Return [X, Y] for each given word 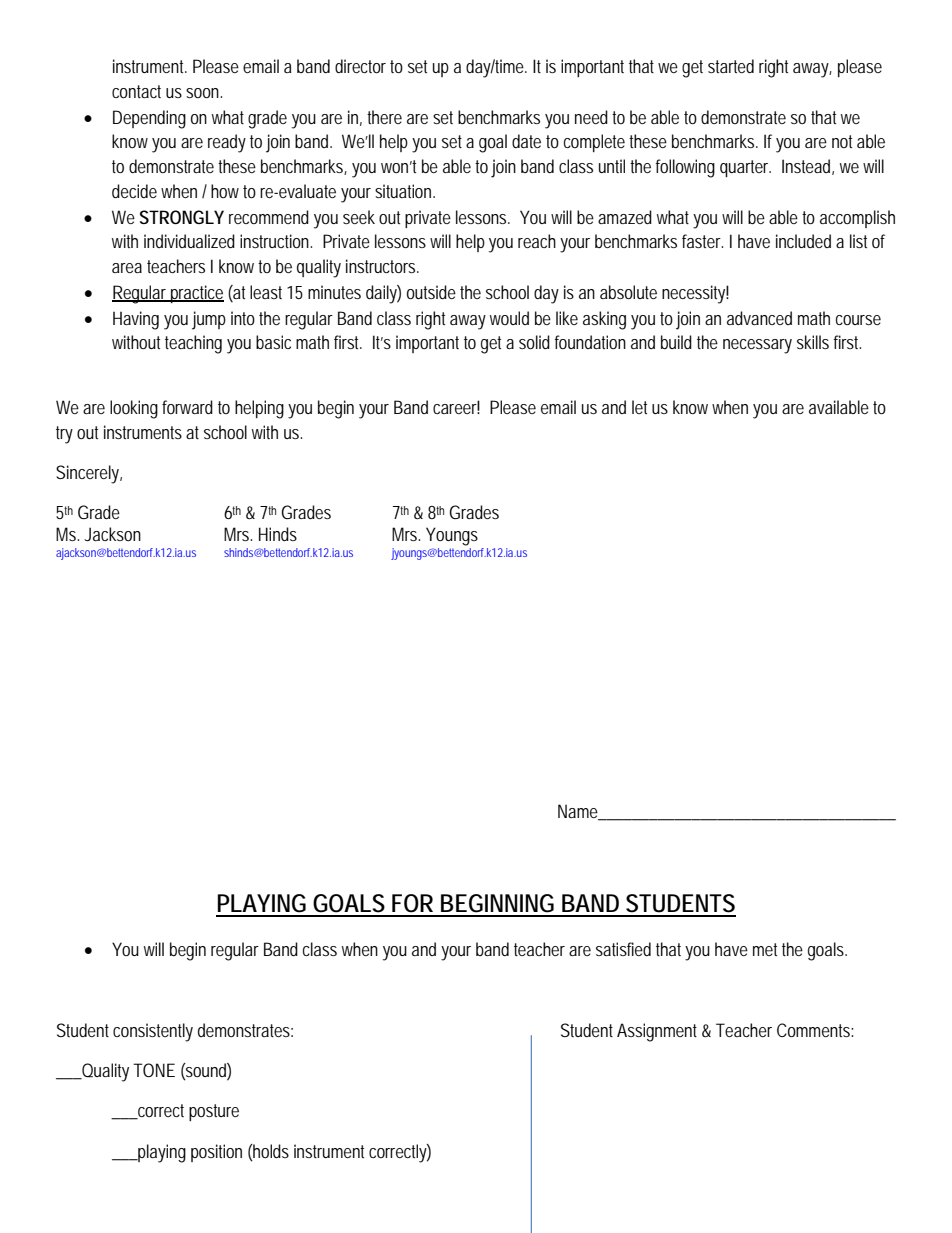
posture [214, 1112]
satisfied [623, 949]
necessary [757, 346]
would [509, 318]
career [456, 408]
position [216, 1153]
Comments [815, 1030]
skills [813, 342]
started [731, 66]
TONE [154, 1070]
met [765, 949]
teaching [193, 344]
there [384, 117]
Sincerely [89, 474]
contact [136, 91]
